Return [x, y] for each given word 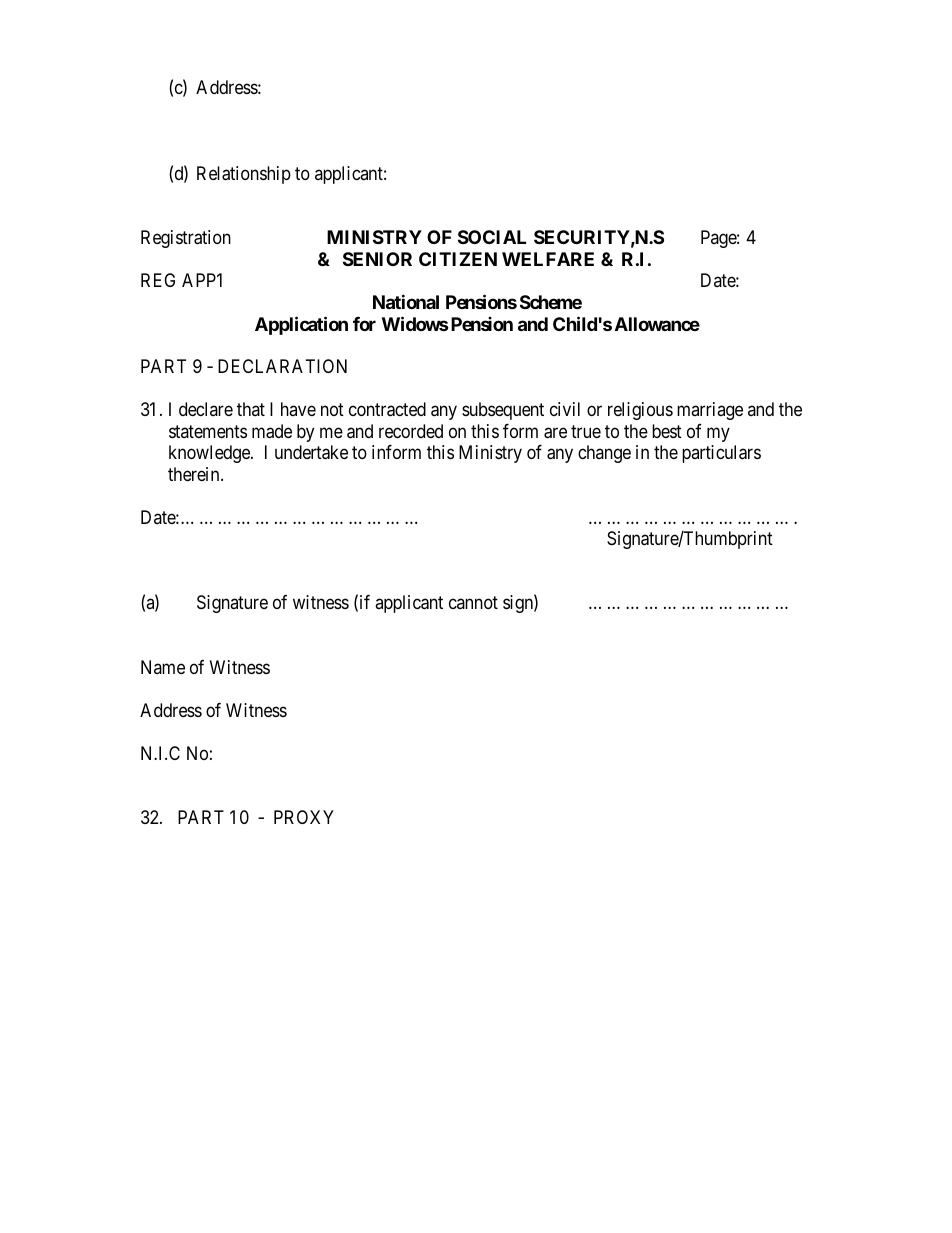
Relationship [244, 175]
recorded [411, 431]
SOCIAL [492, 237]
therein [195, 474]
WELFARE [548, 259]
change [604, 454]
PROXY [304, 817]
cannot [473, 603]
